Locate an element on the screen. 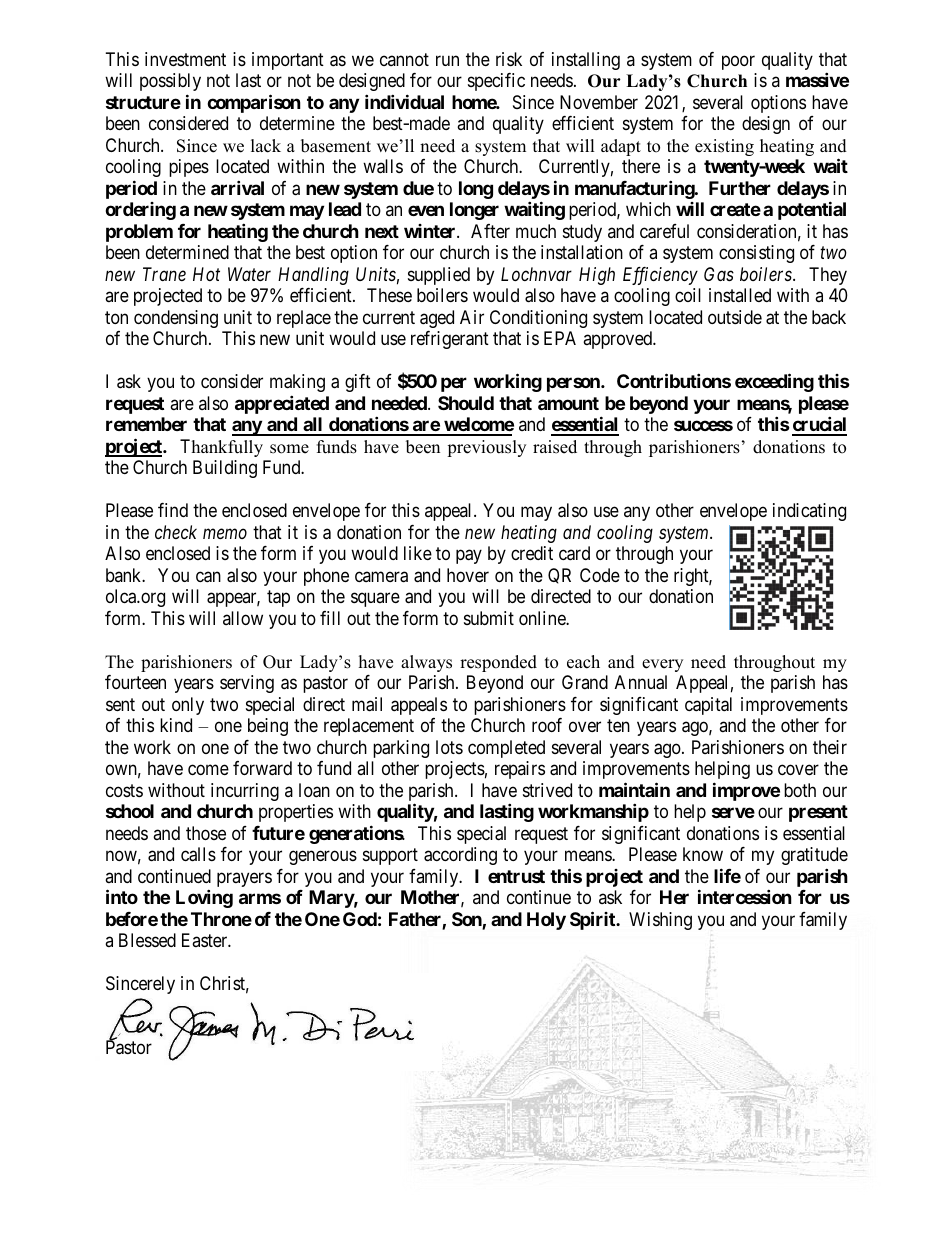 Image resolution: width=952 pixels, height=1233 pixels. only is located at coordinates (188, 706).
